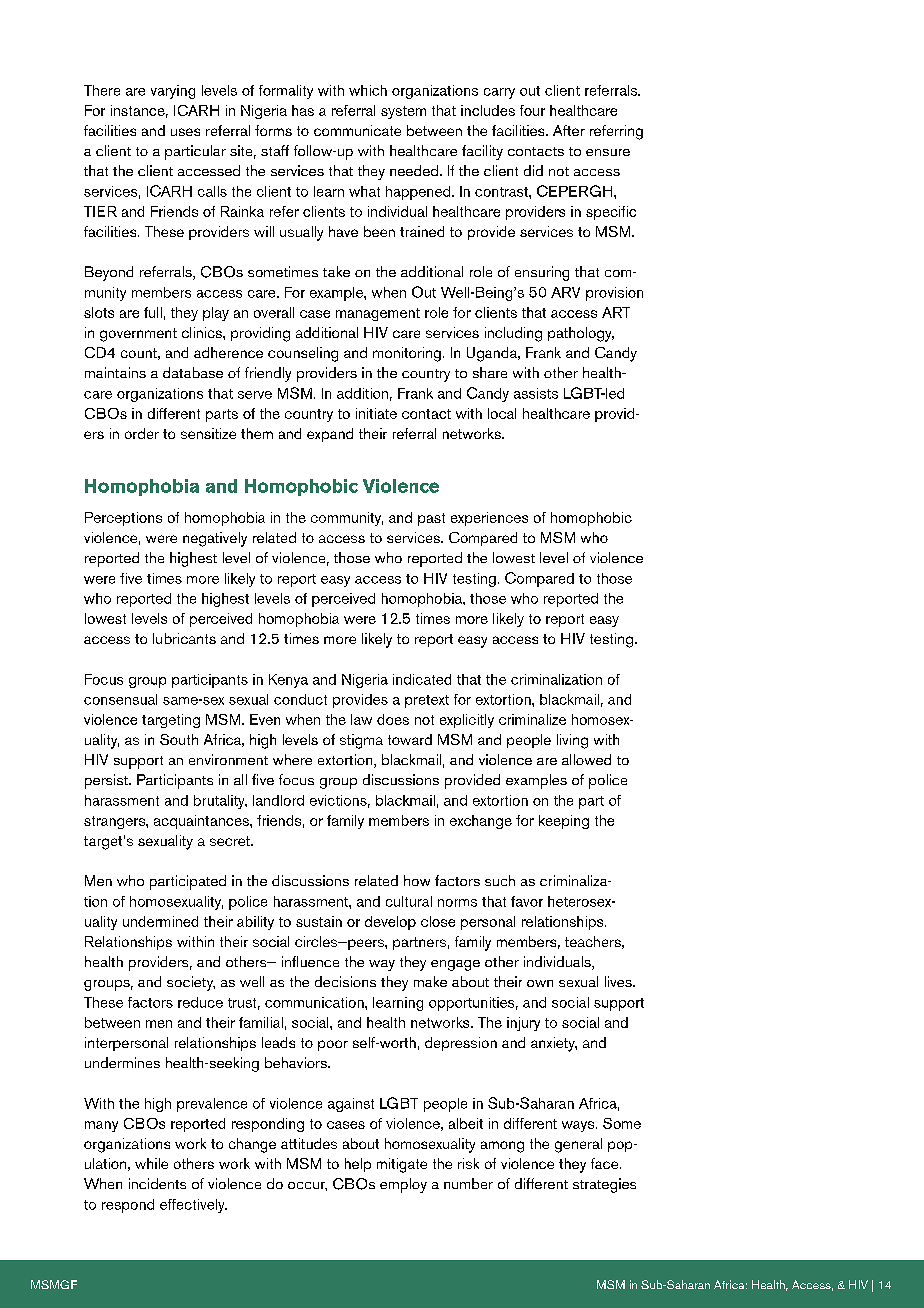 The height and width of the screenshot is (1308, 924). I want to click on keeping, so click(564, 822).
